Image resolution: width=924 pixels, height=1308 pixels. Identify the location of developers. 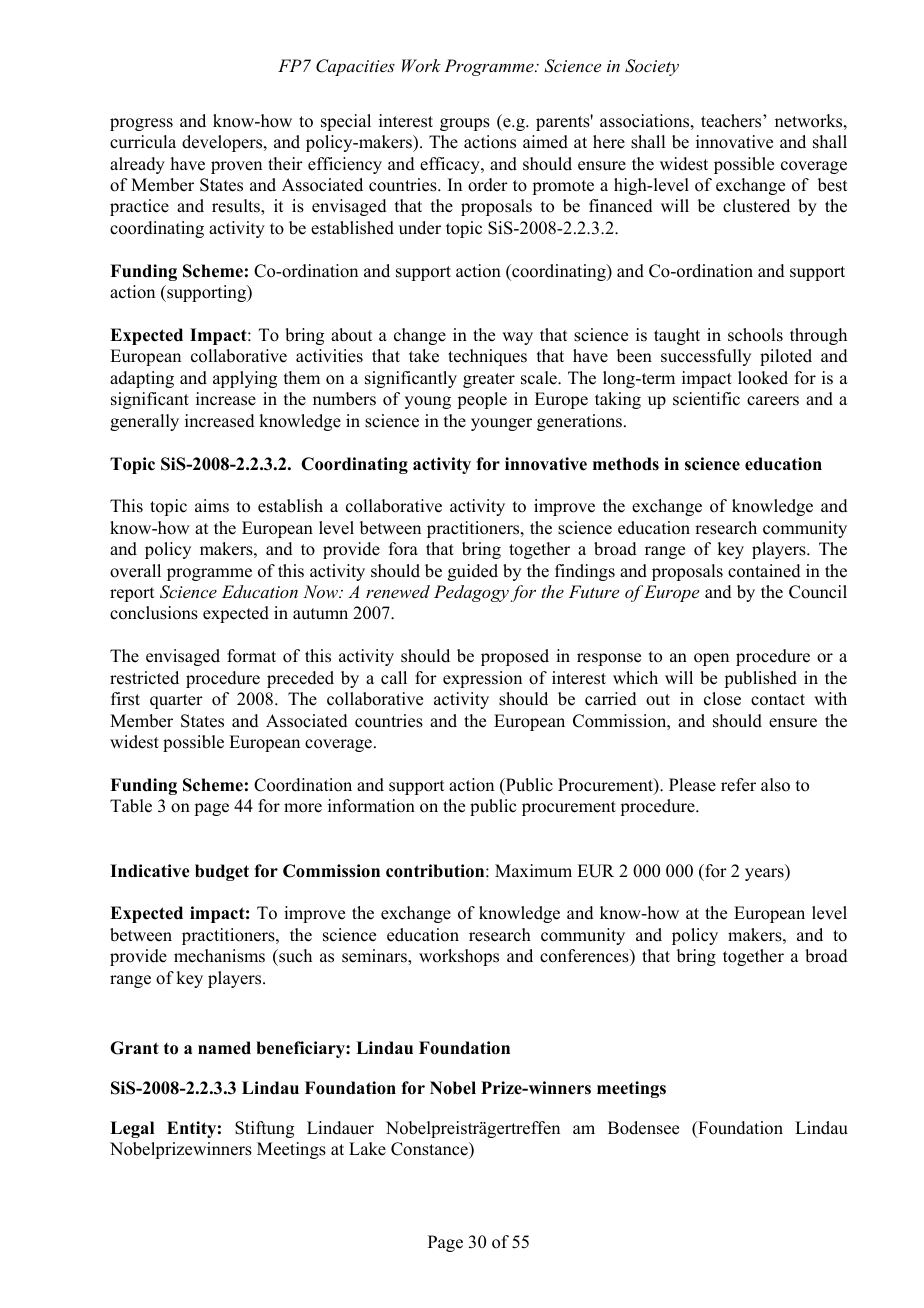
(223, 143).
